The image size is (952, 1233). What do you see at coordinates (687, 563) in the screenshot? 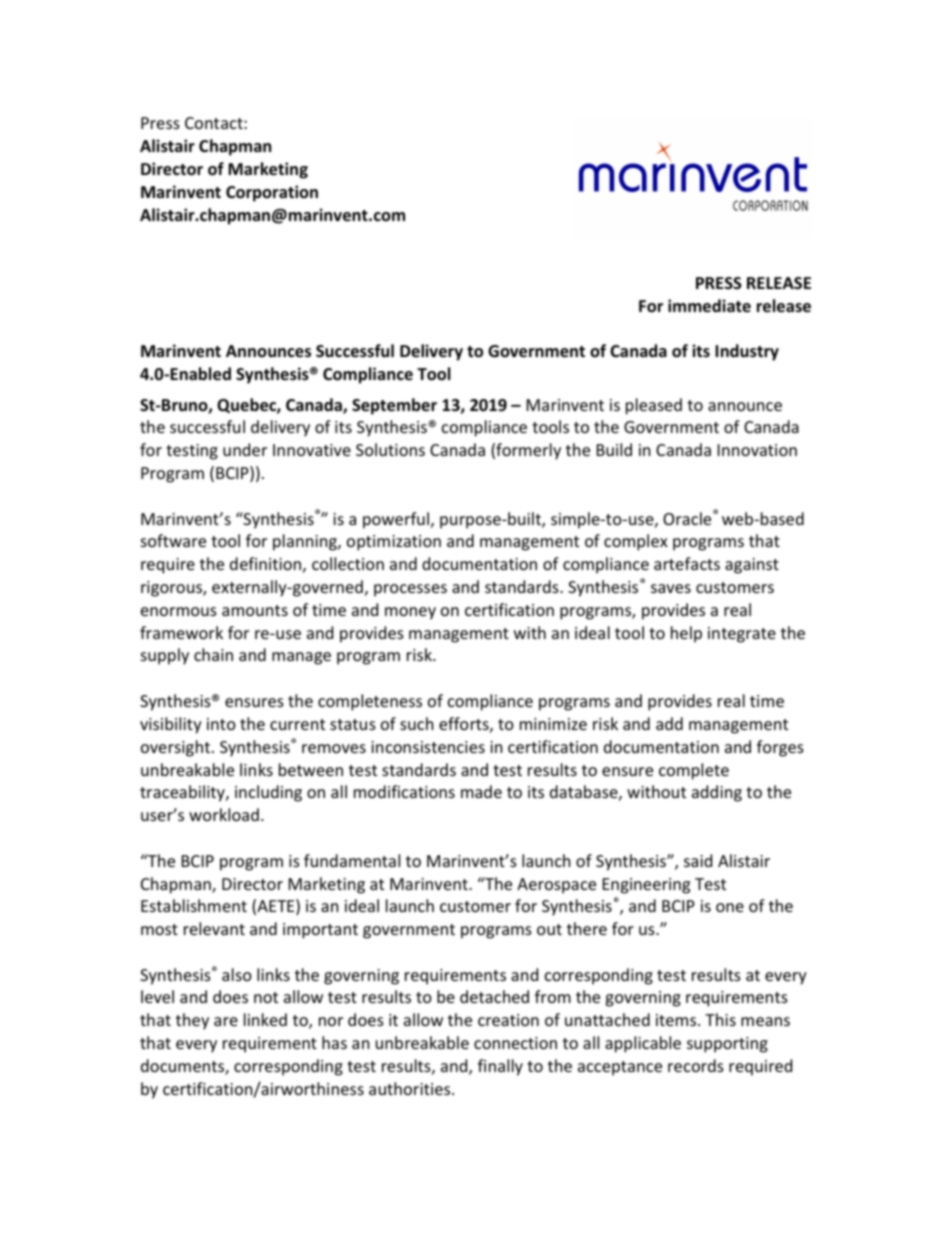
I see `artefacts` at bounding box center [687, 563].
